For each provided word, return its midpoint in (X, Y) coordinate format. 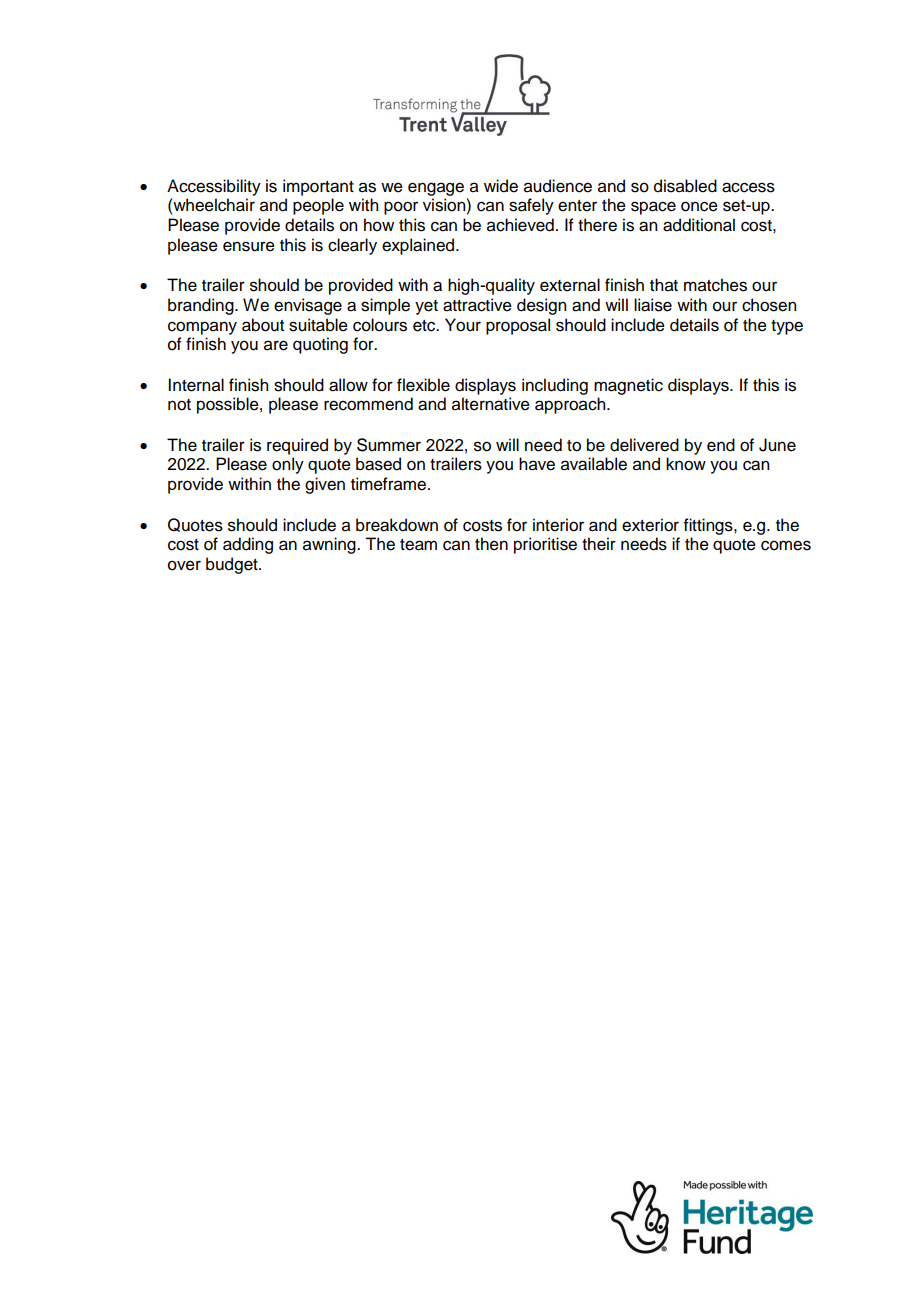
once (699, 206)
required (297, 446)
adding (248, 545)
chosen (769, 305)
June (777, 445)
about (263, 325)
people (318, 206)
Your (463, 325)
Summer (389, 445)
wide (501, 186)
